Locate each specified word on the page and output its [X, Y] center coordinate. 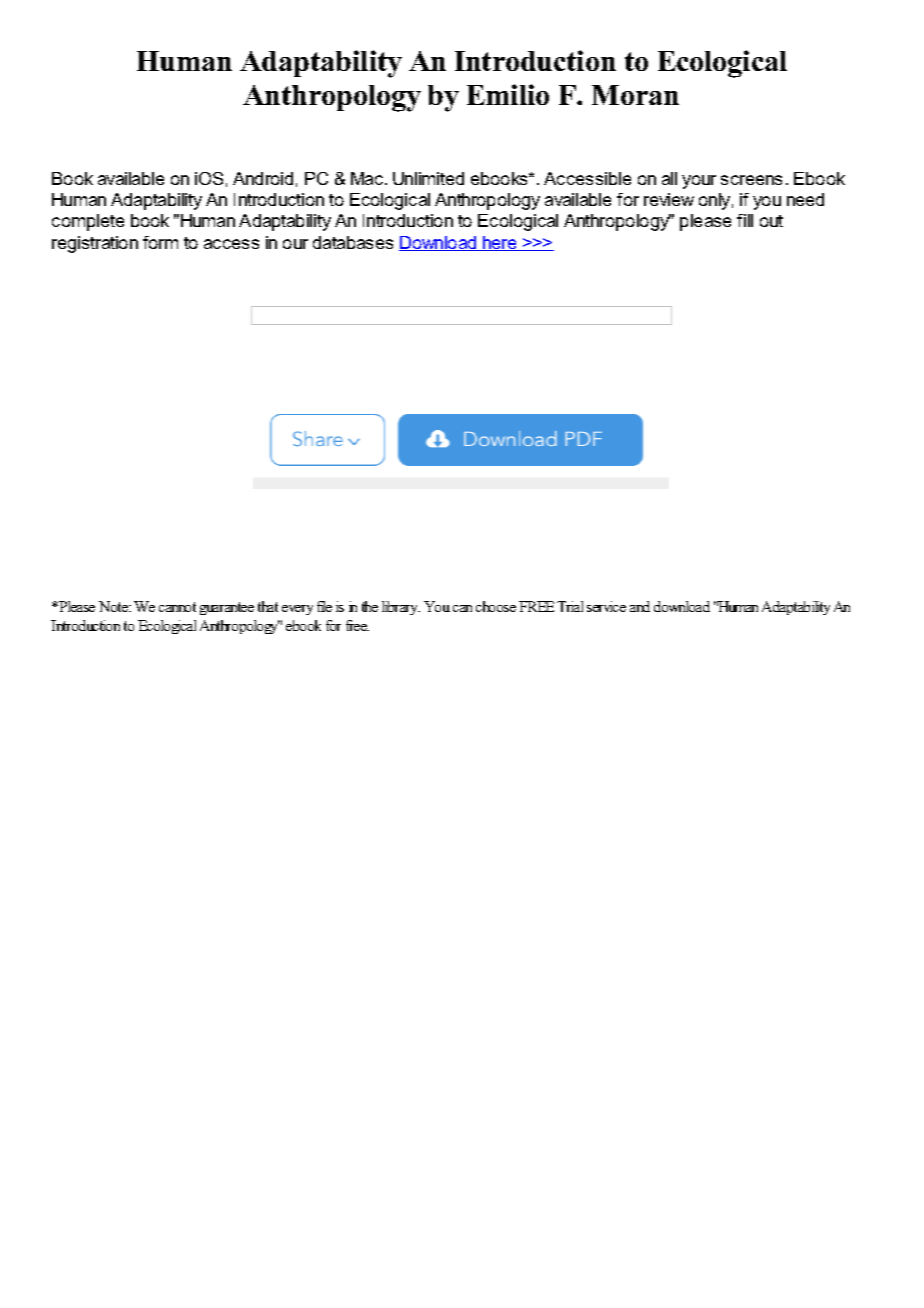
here [500, 243]
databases [353, 242]
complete [88, 222]
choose [496, 606]
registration [95, 244]
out [771, 221]
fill [745, 220]
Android [263, 178]
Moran [635, 95]
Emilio [508, 94]
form [160, 242]
